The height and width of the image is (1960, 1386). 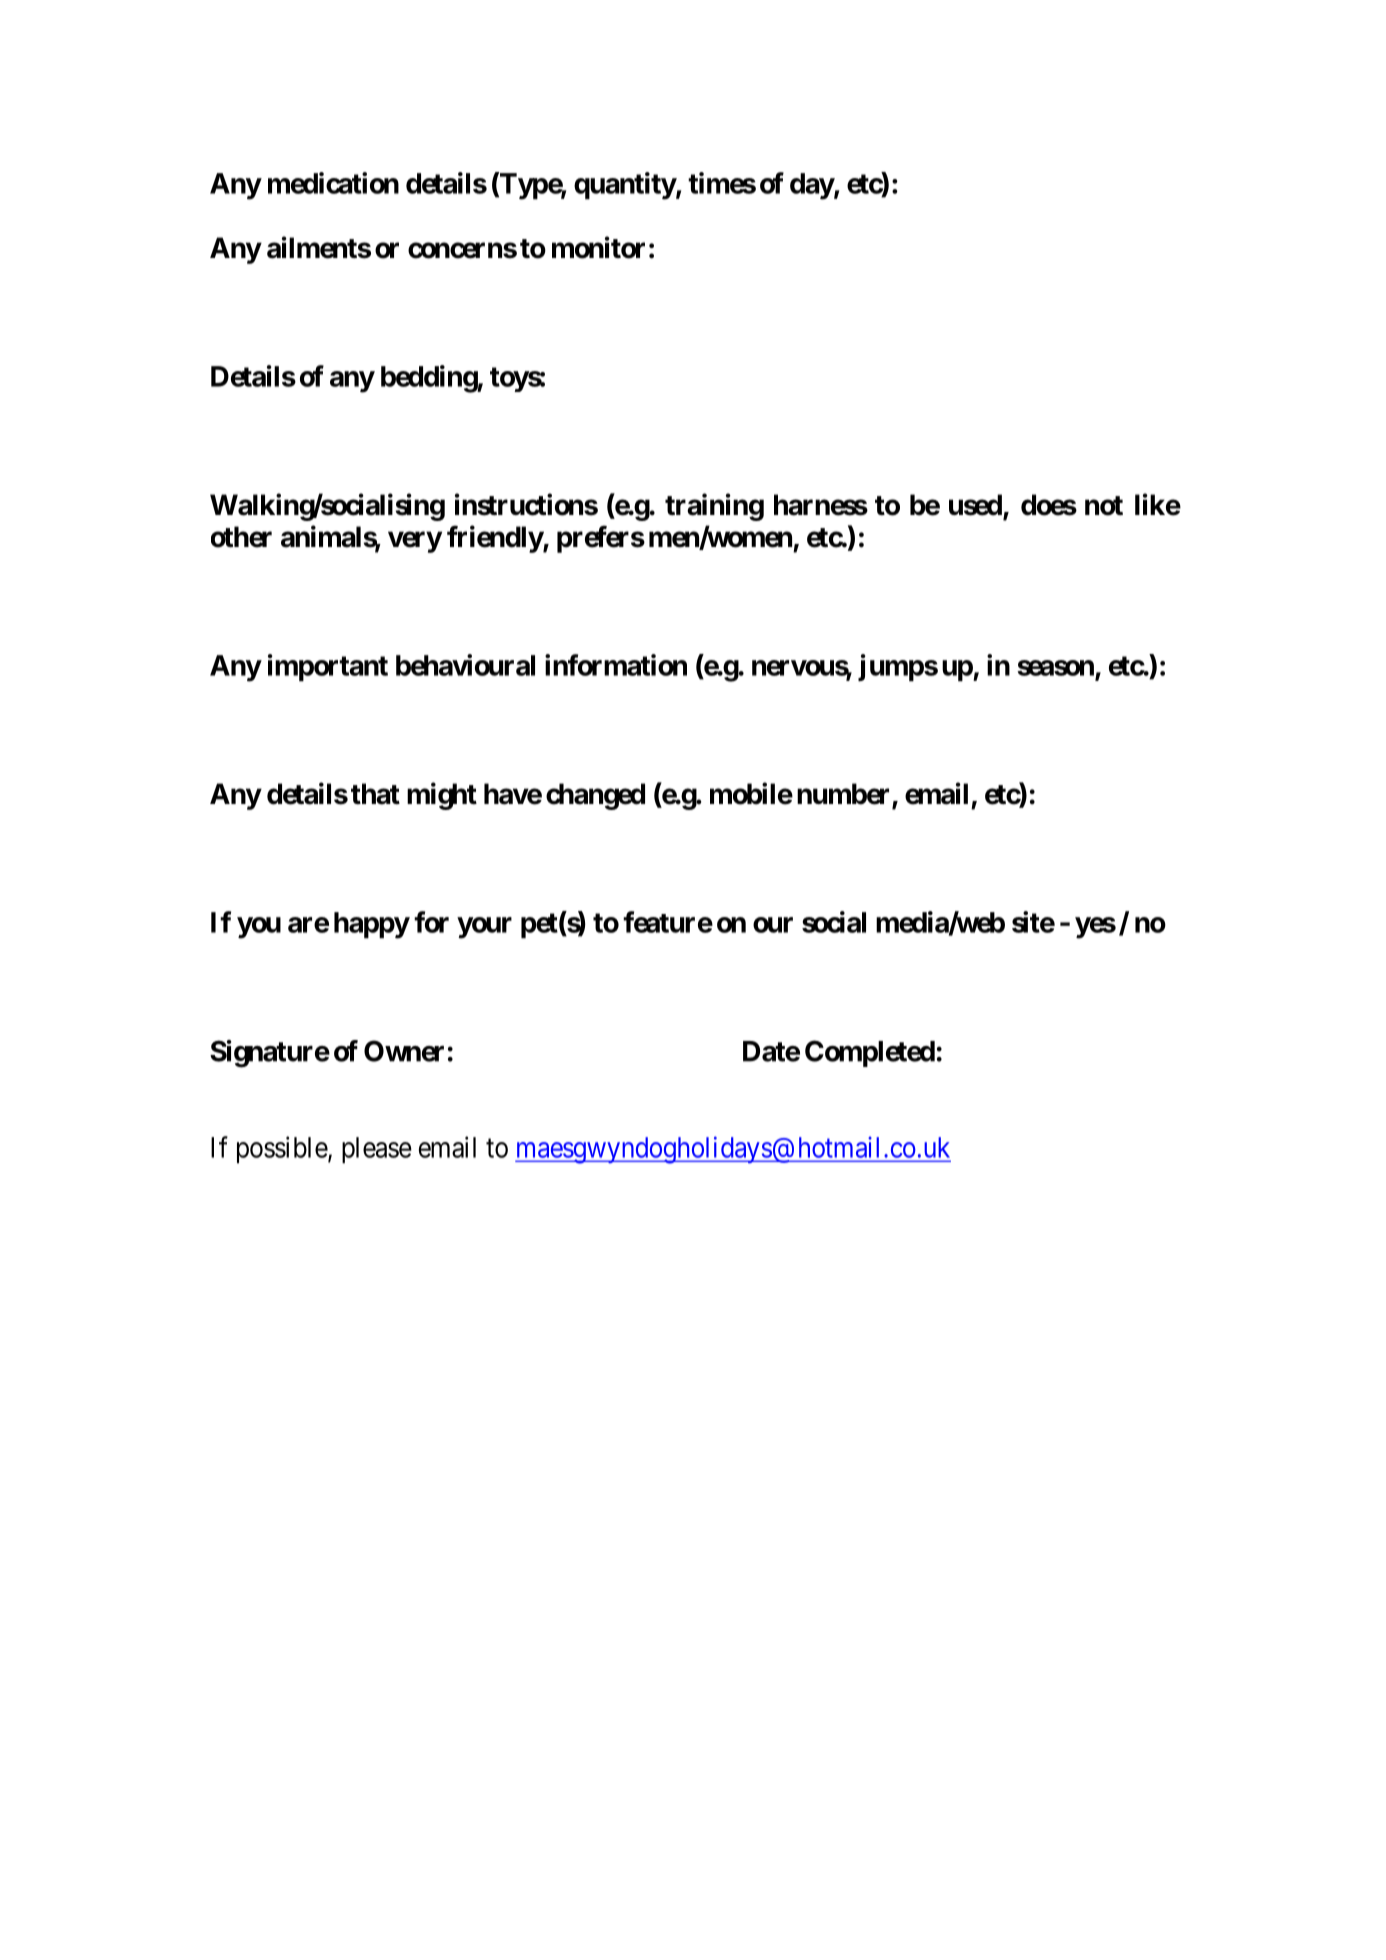 I want to click on please, so click(x=377, y=1150).
